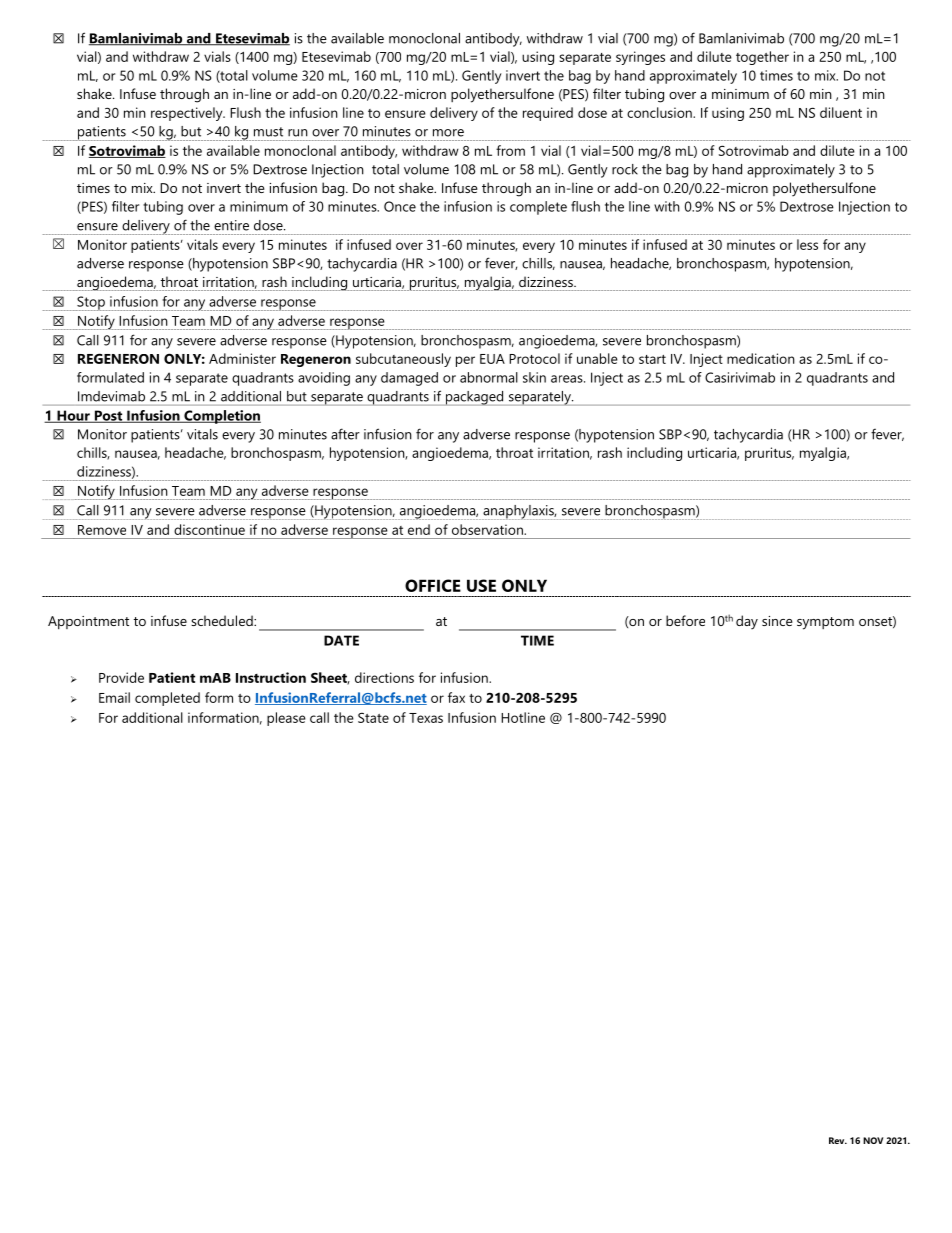 The height and width of the document is (1233, 952). I want to click on scheduled, so click(223, 620).
